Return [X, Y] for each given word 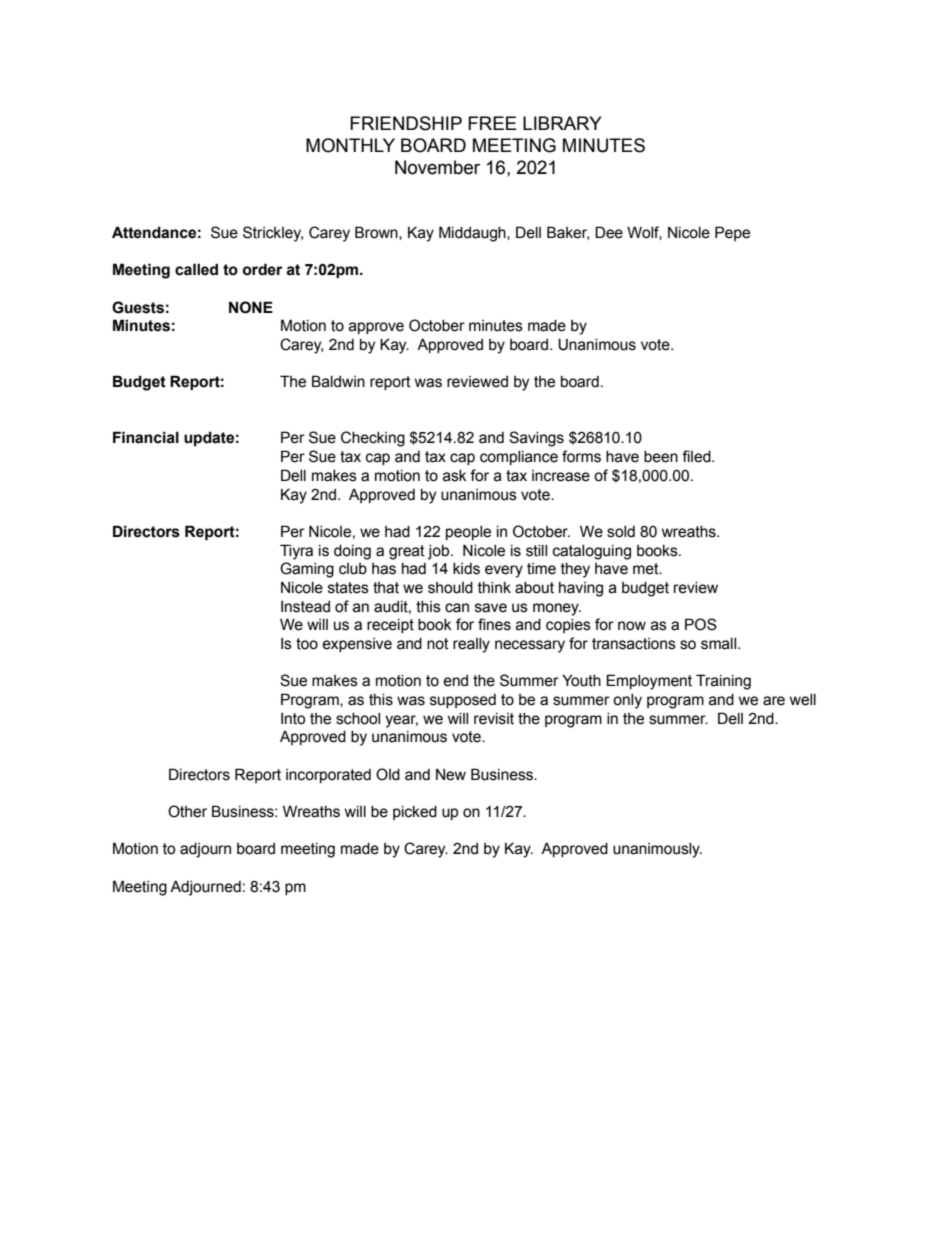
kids [466, 569]
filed [697, 456]
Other [187, 811]
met [647, 569]
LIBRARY [562, 123]
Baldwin [338, 381]
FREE [492, 123]
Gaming [307, 570]
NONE [251, 307]
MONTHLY [350, 145]
